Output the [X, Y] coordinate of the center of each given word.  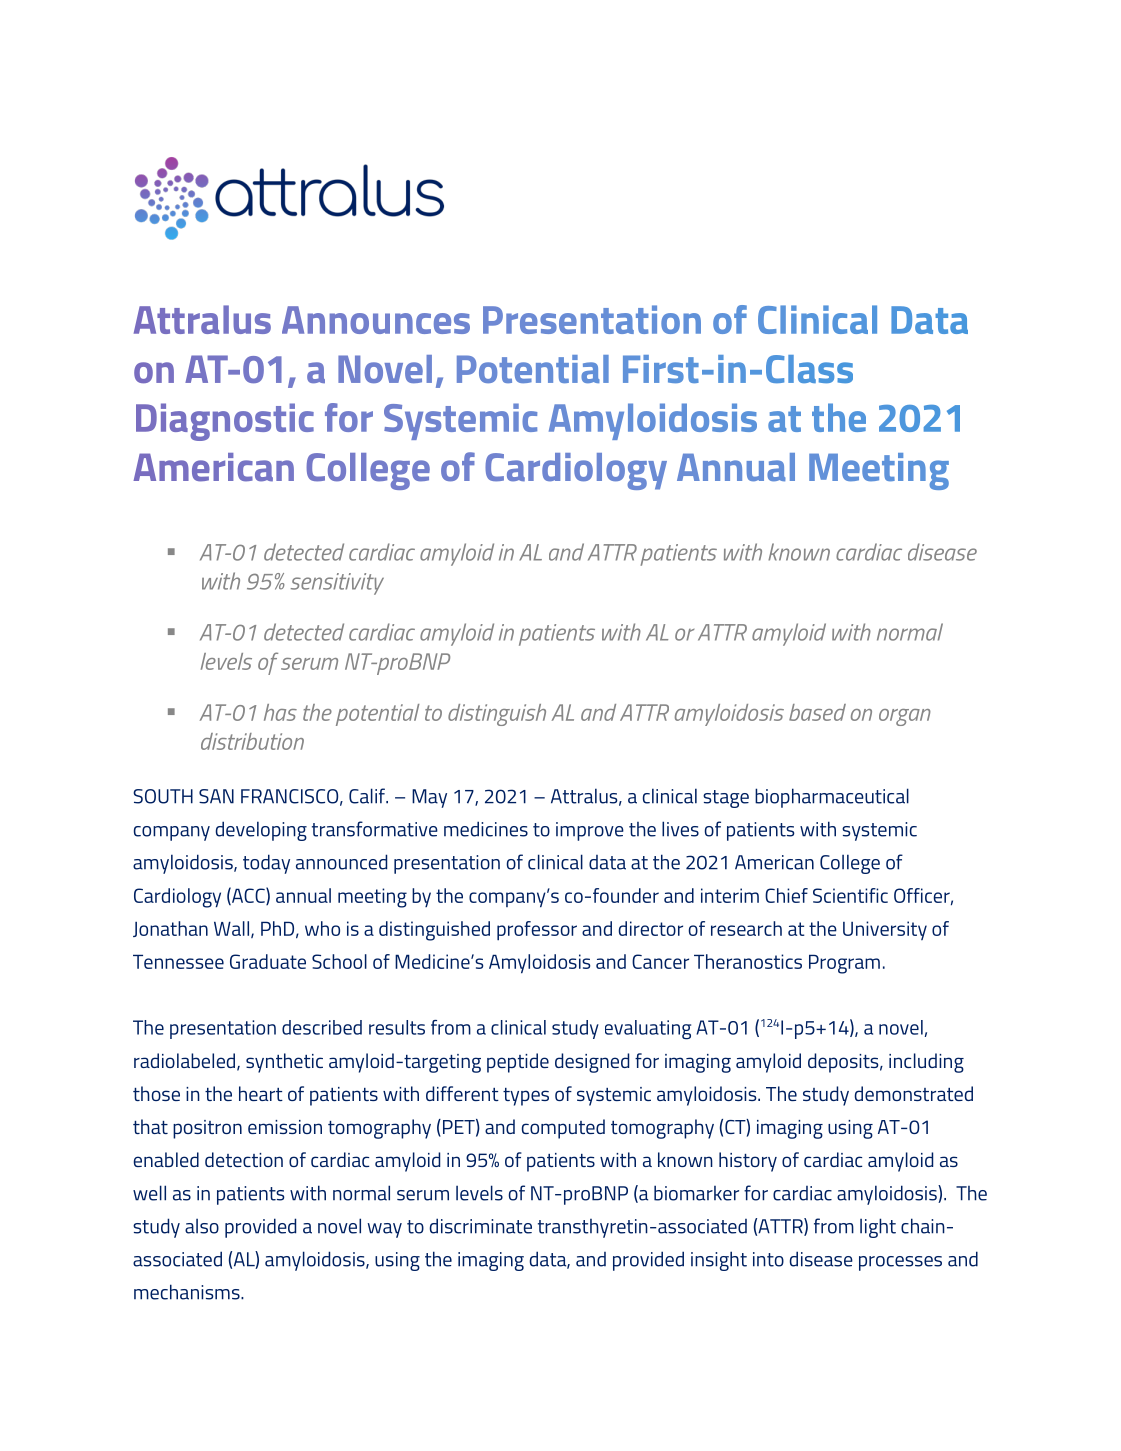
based [817, 712]
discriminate [481, 1226]
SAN [216, 796]
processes [900, 1263]
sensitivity [337, 584]
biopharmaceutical [832, 798]
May [429, 798]
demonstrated [914, 1093]
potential [378, 715]
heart [261, 1093]
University [885, 930]
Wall [231, 928]
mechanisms [188, 1292]
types [526, 1097]
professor [537, 931]
